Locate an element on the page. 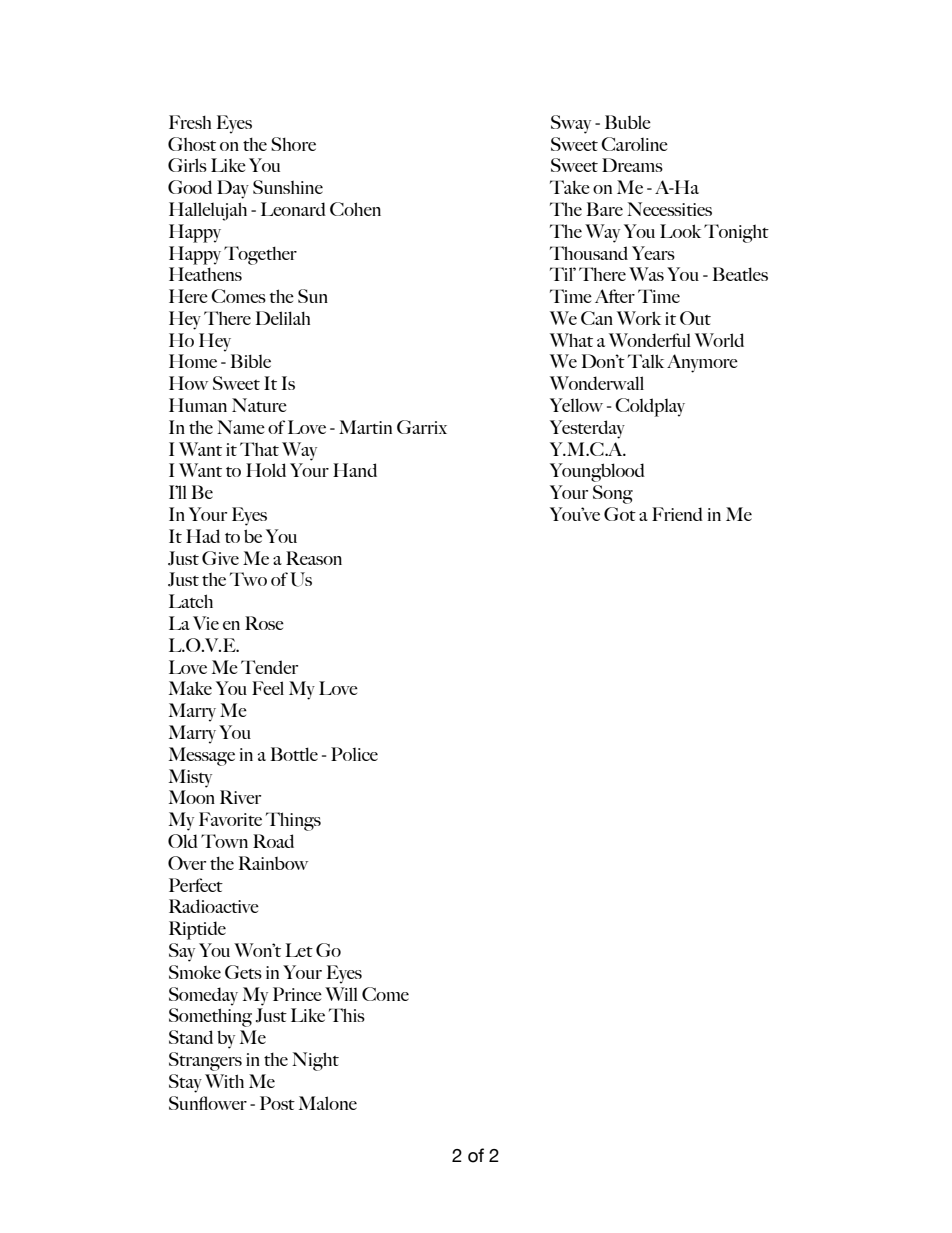  Shore is located at coordinates (293, 144).
